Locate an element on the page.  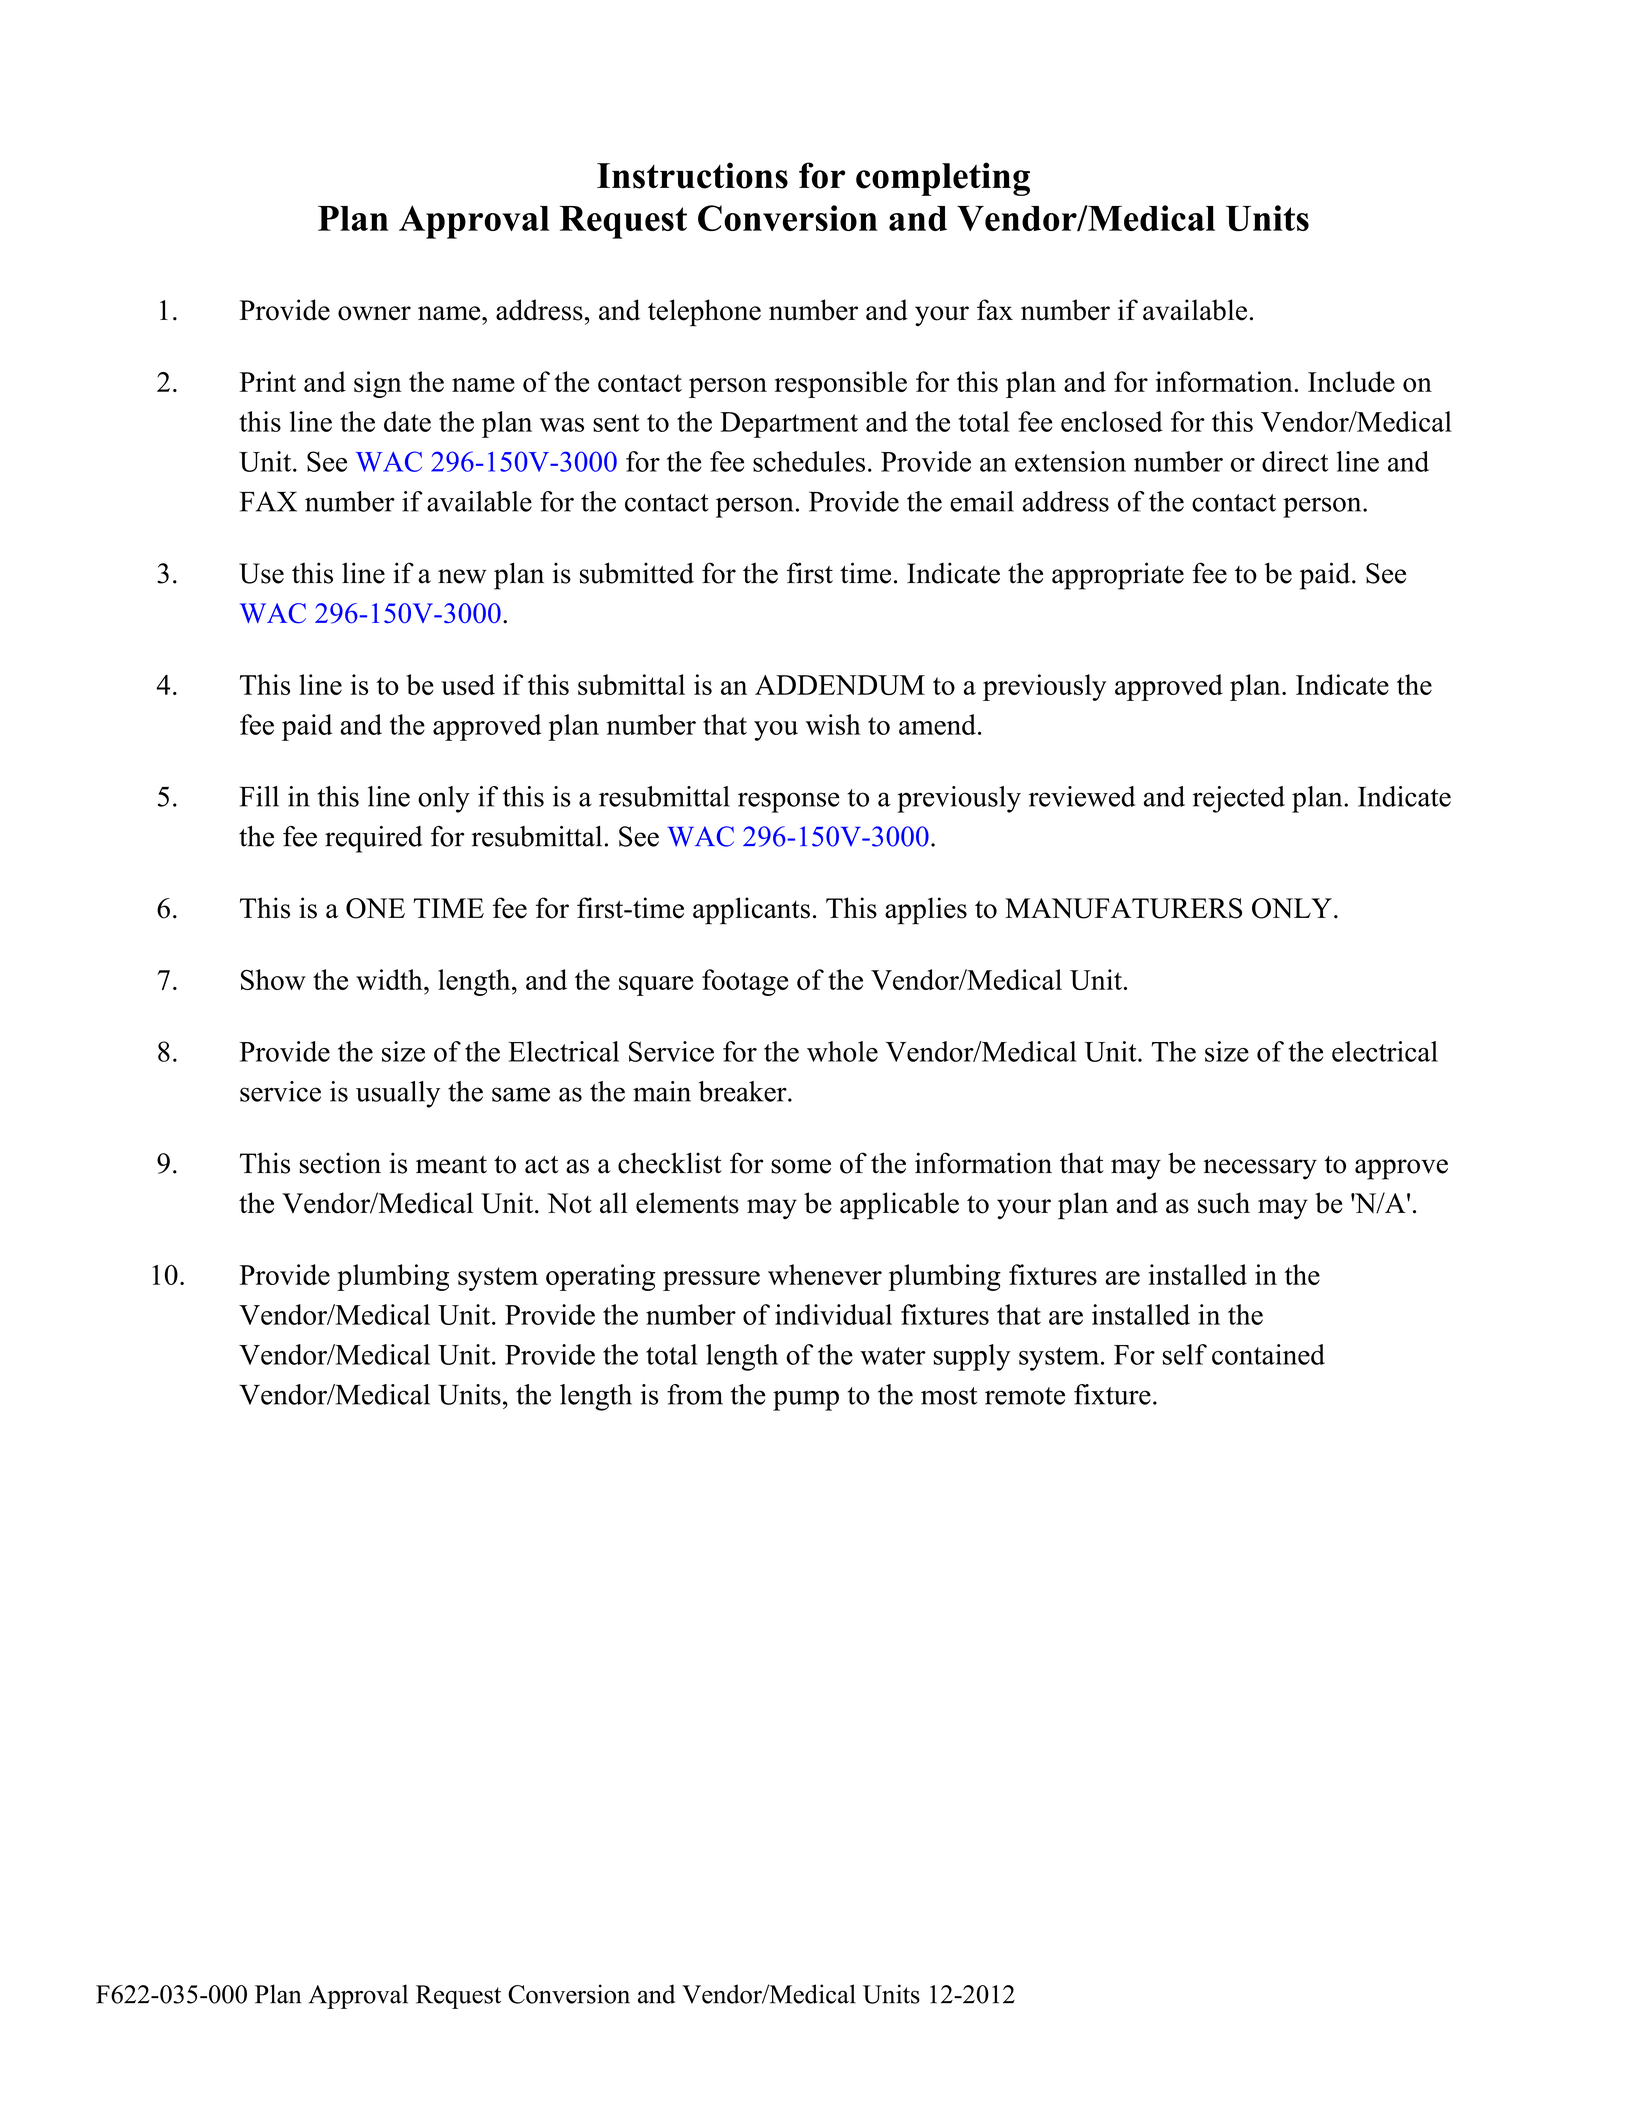
footage is located at coordinates (745, 982).
